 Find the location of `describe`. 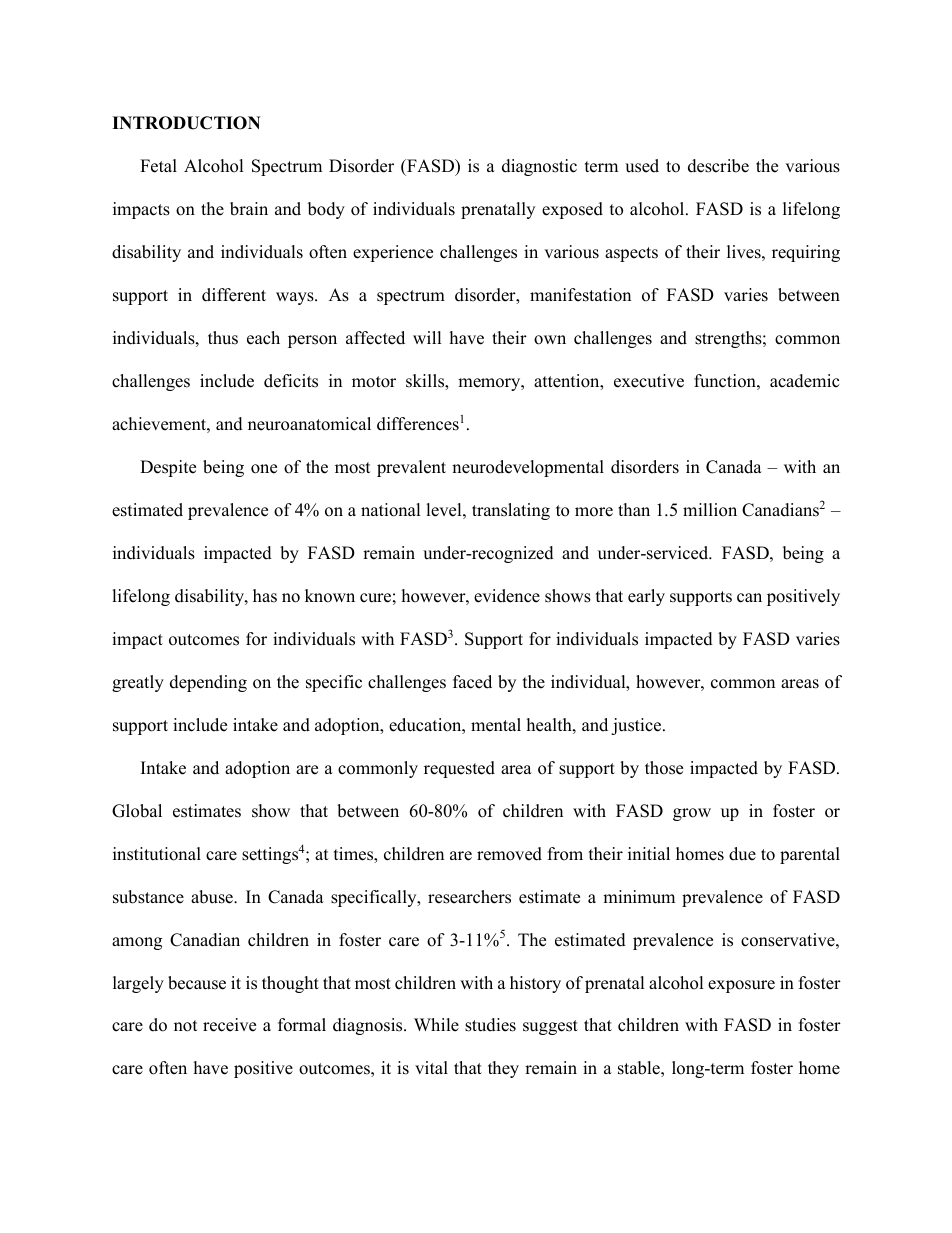

describe is located at coordinates (718, 166).
